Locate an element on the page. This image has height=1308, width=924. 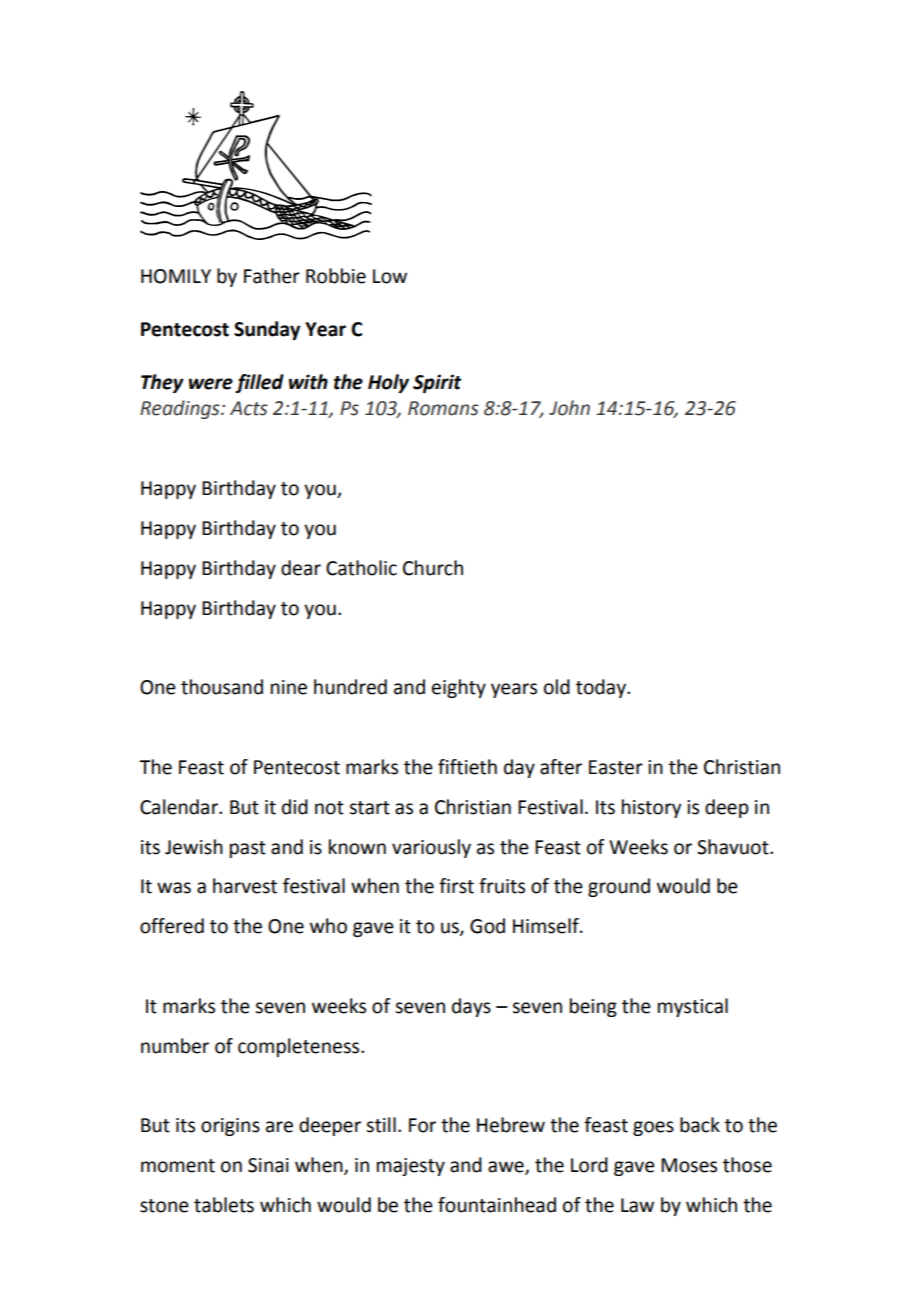
today is located at coordinates (602, 688).
